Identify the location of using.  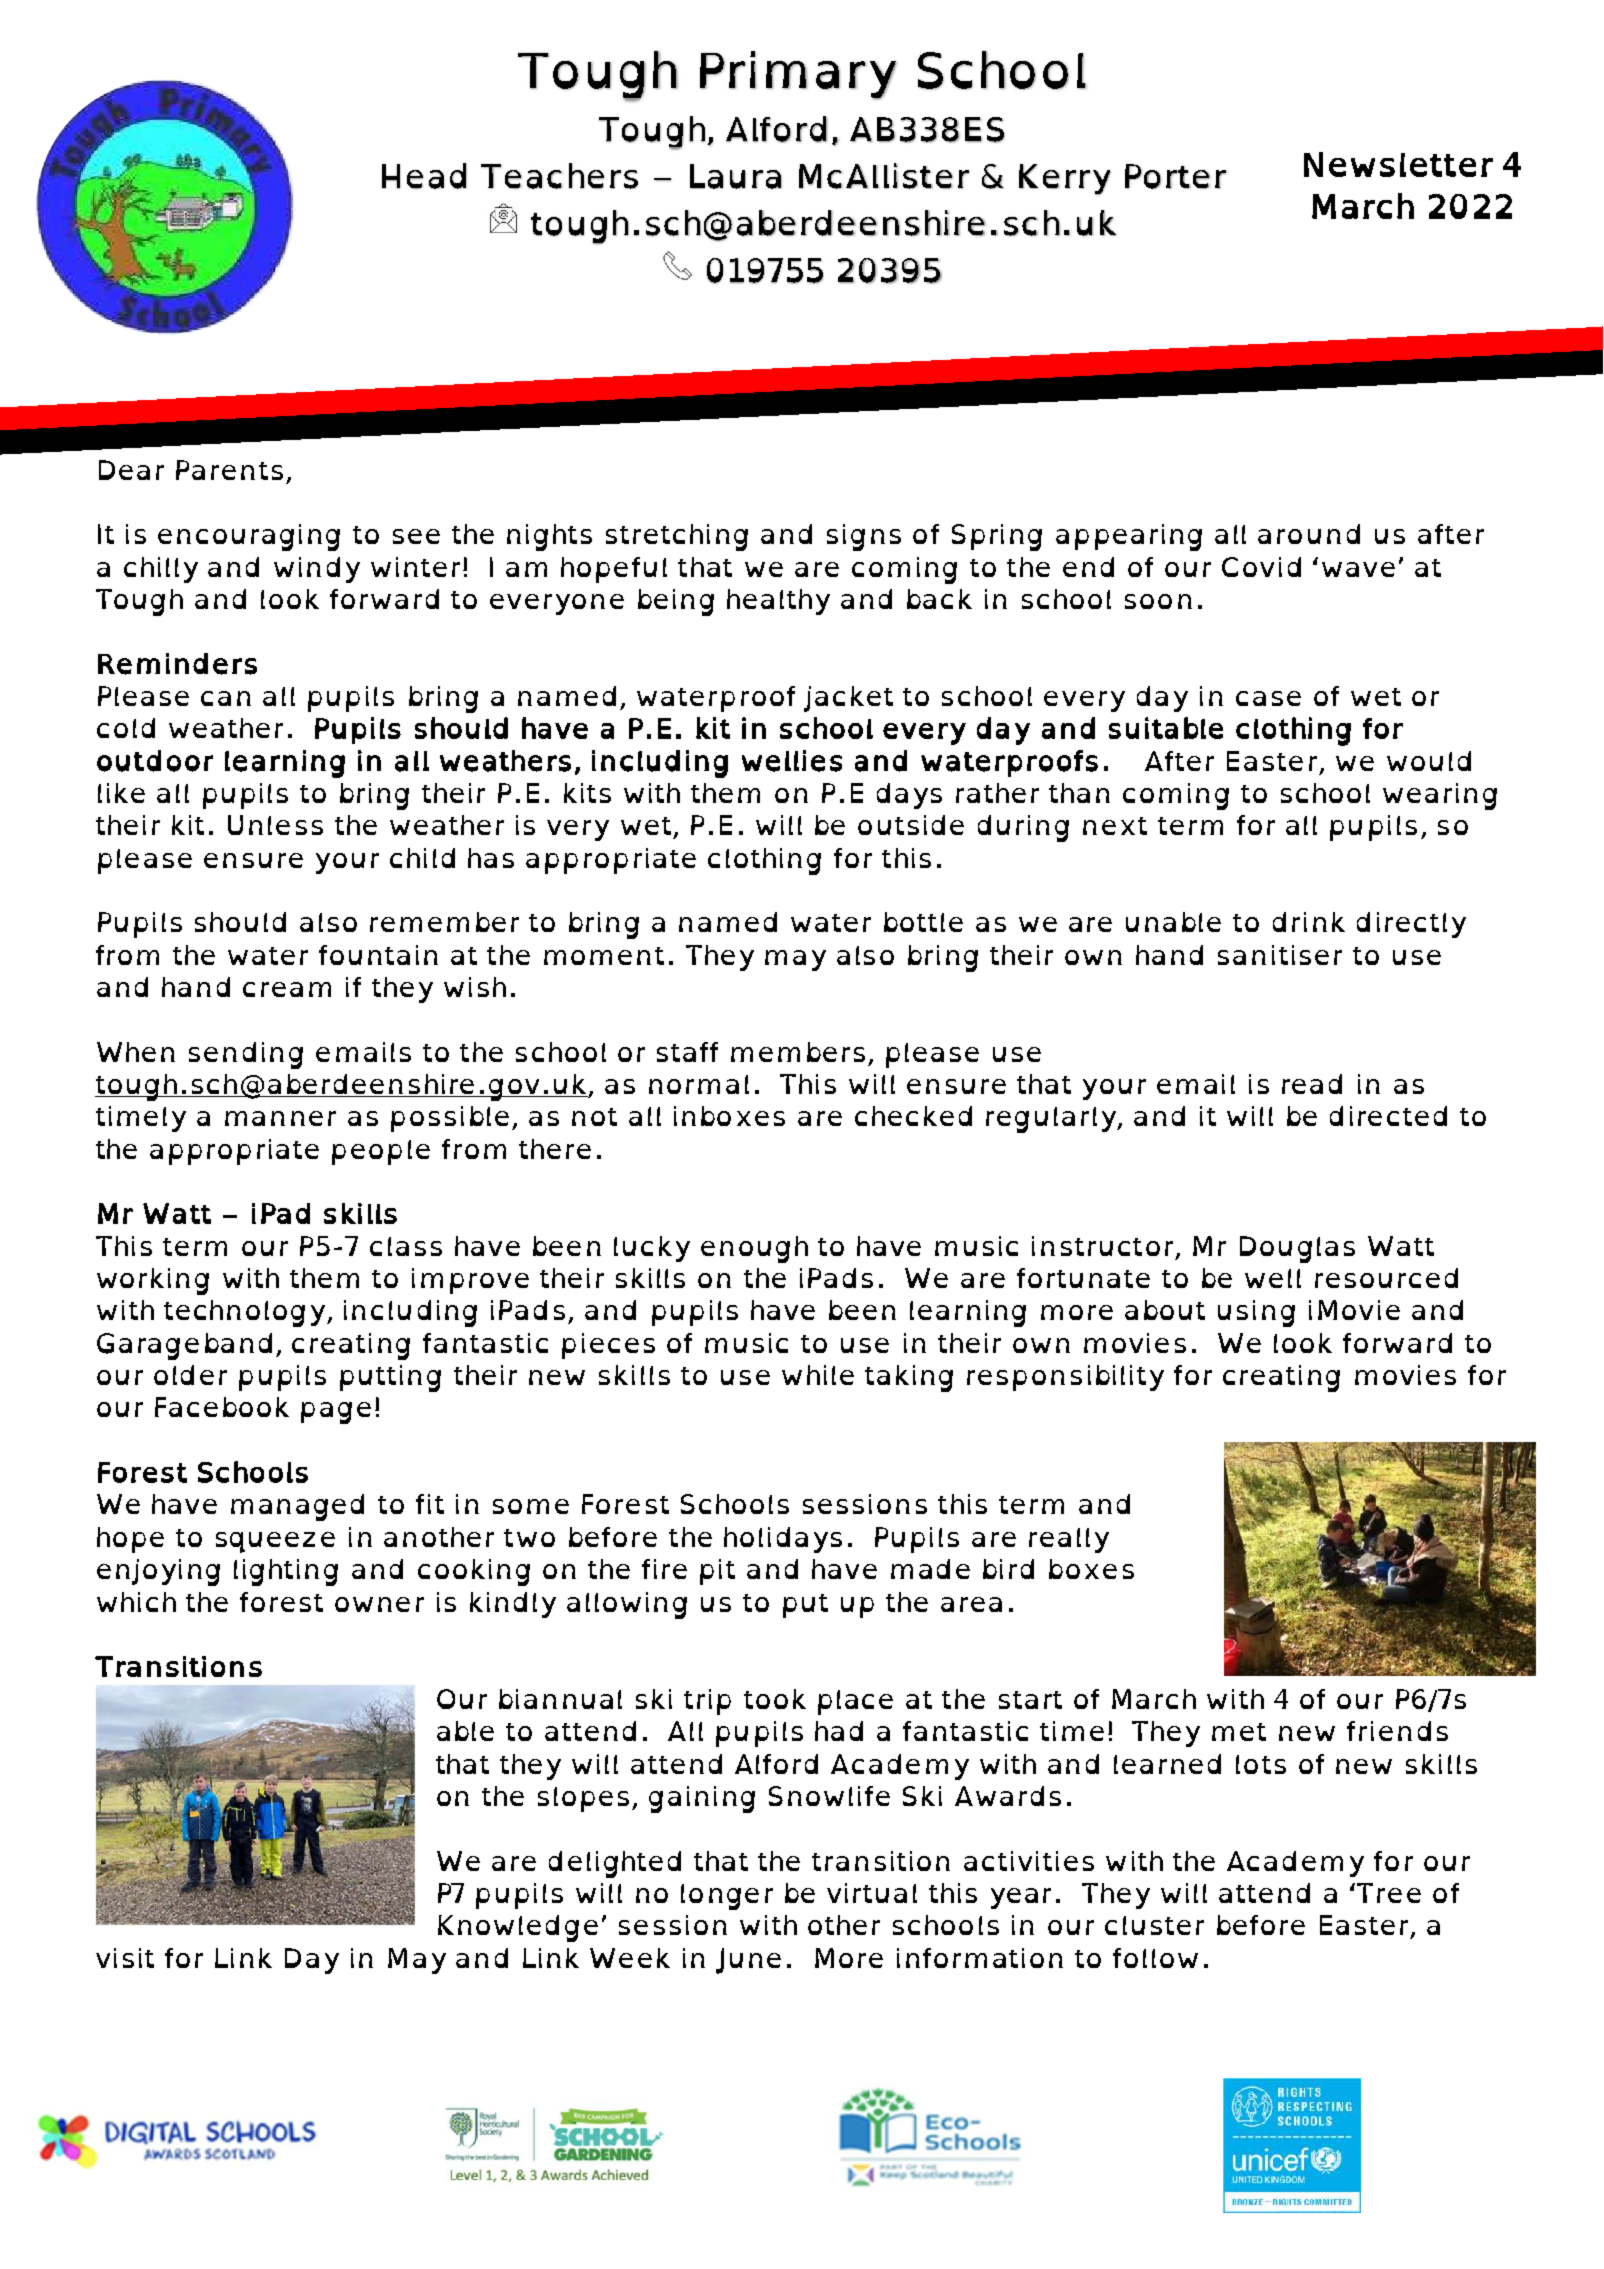
(1256, 1313).
